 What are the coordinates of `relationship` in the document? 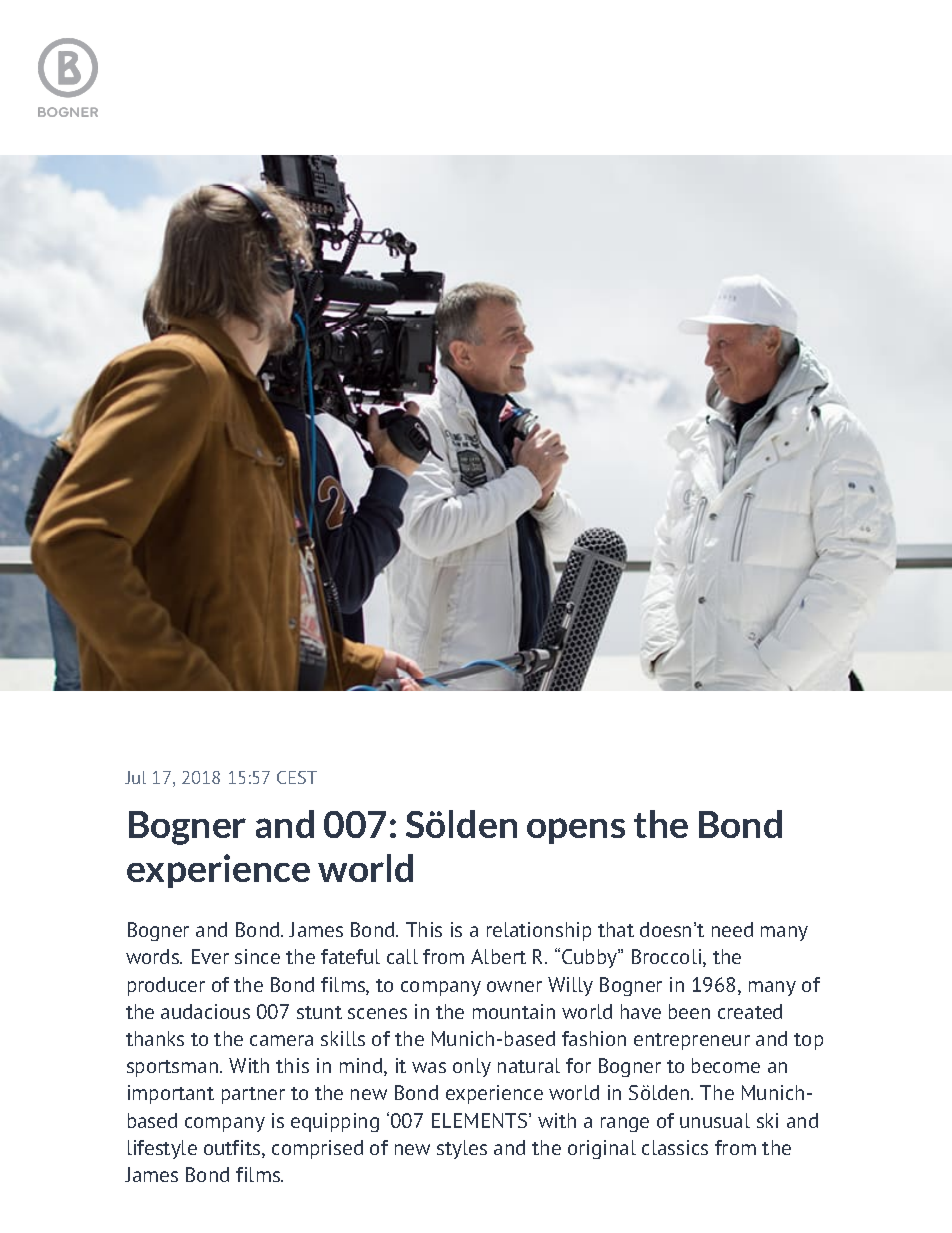 It's located at (539, 931).
